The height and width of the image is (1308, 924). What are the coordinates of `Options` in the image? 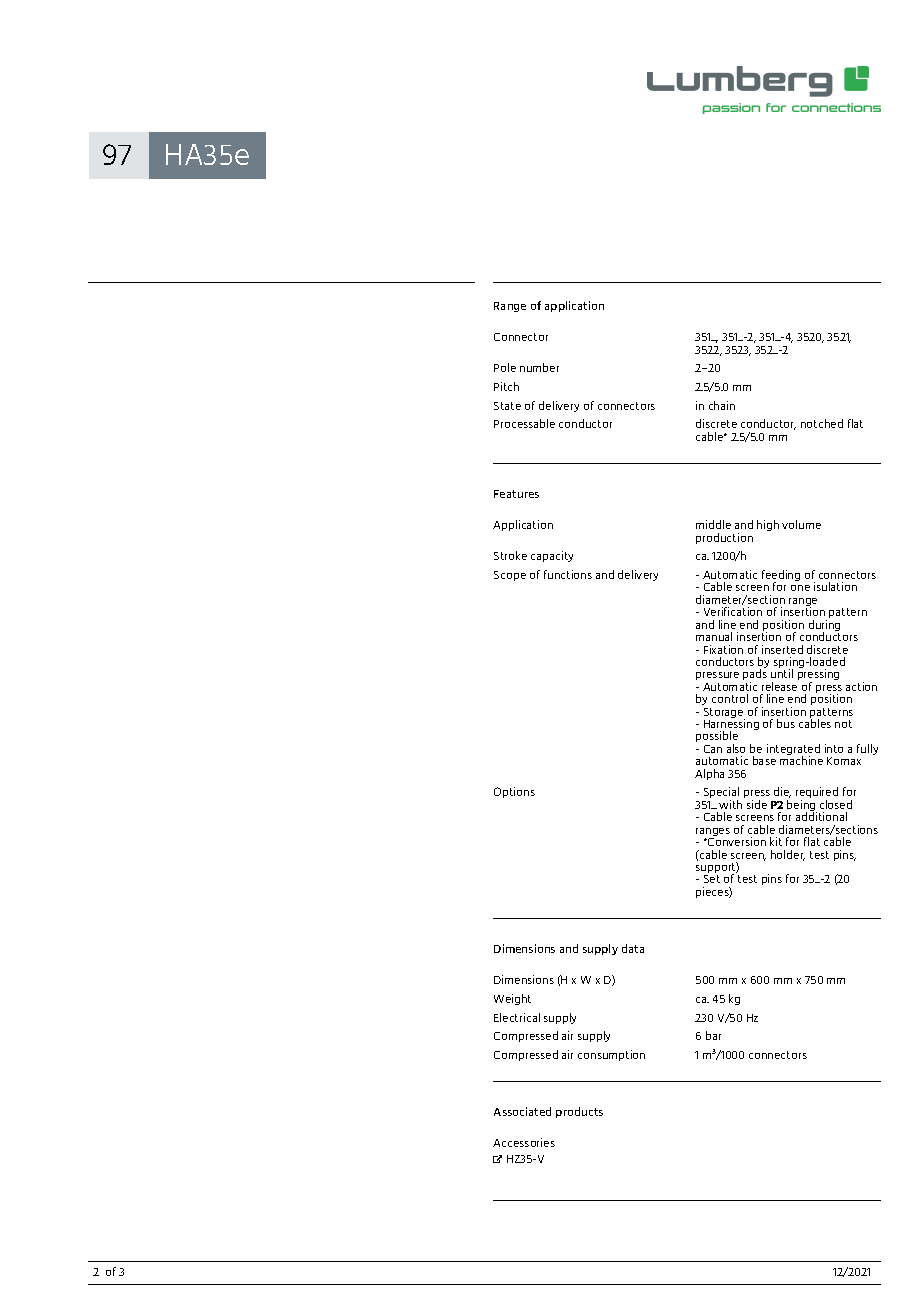 It's located at (514, 792).
